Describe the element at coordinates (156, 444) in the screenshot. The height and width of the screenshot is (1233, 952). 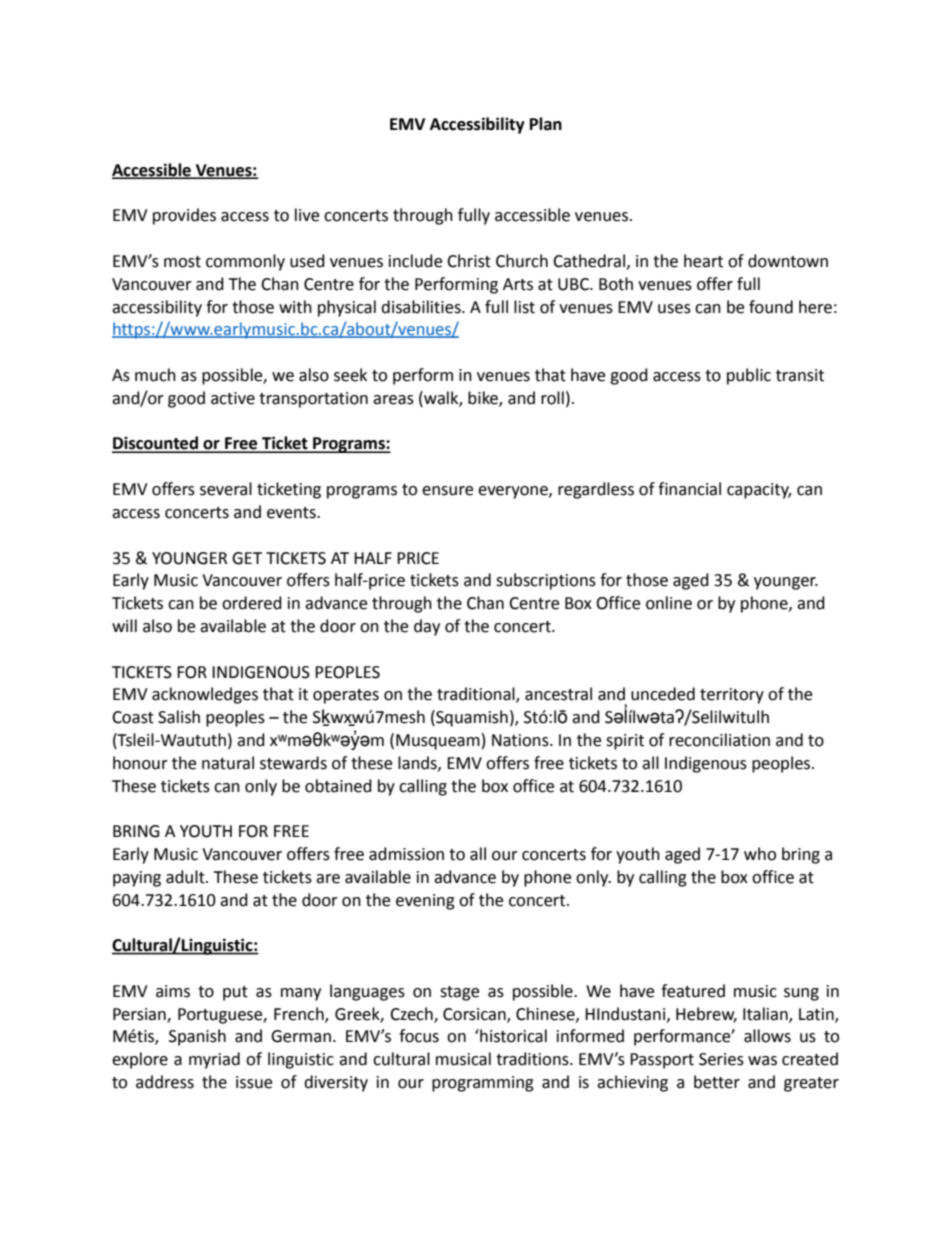
I see `Discounted` at that location.
